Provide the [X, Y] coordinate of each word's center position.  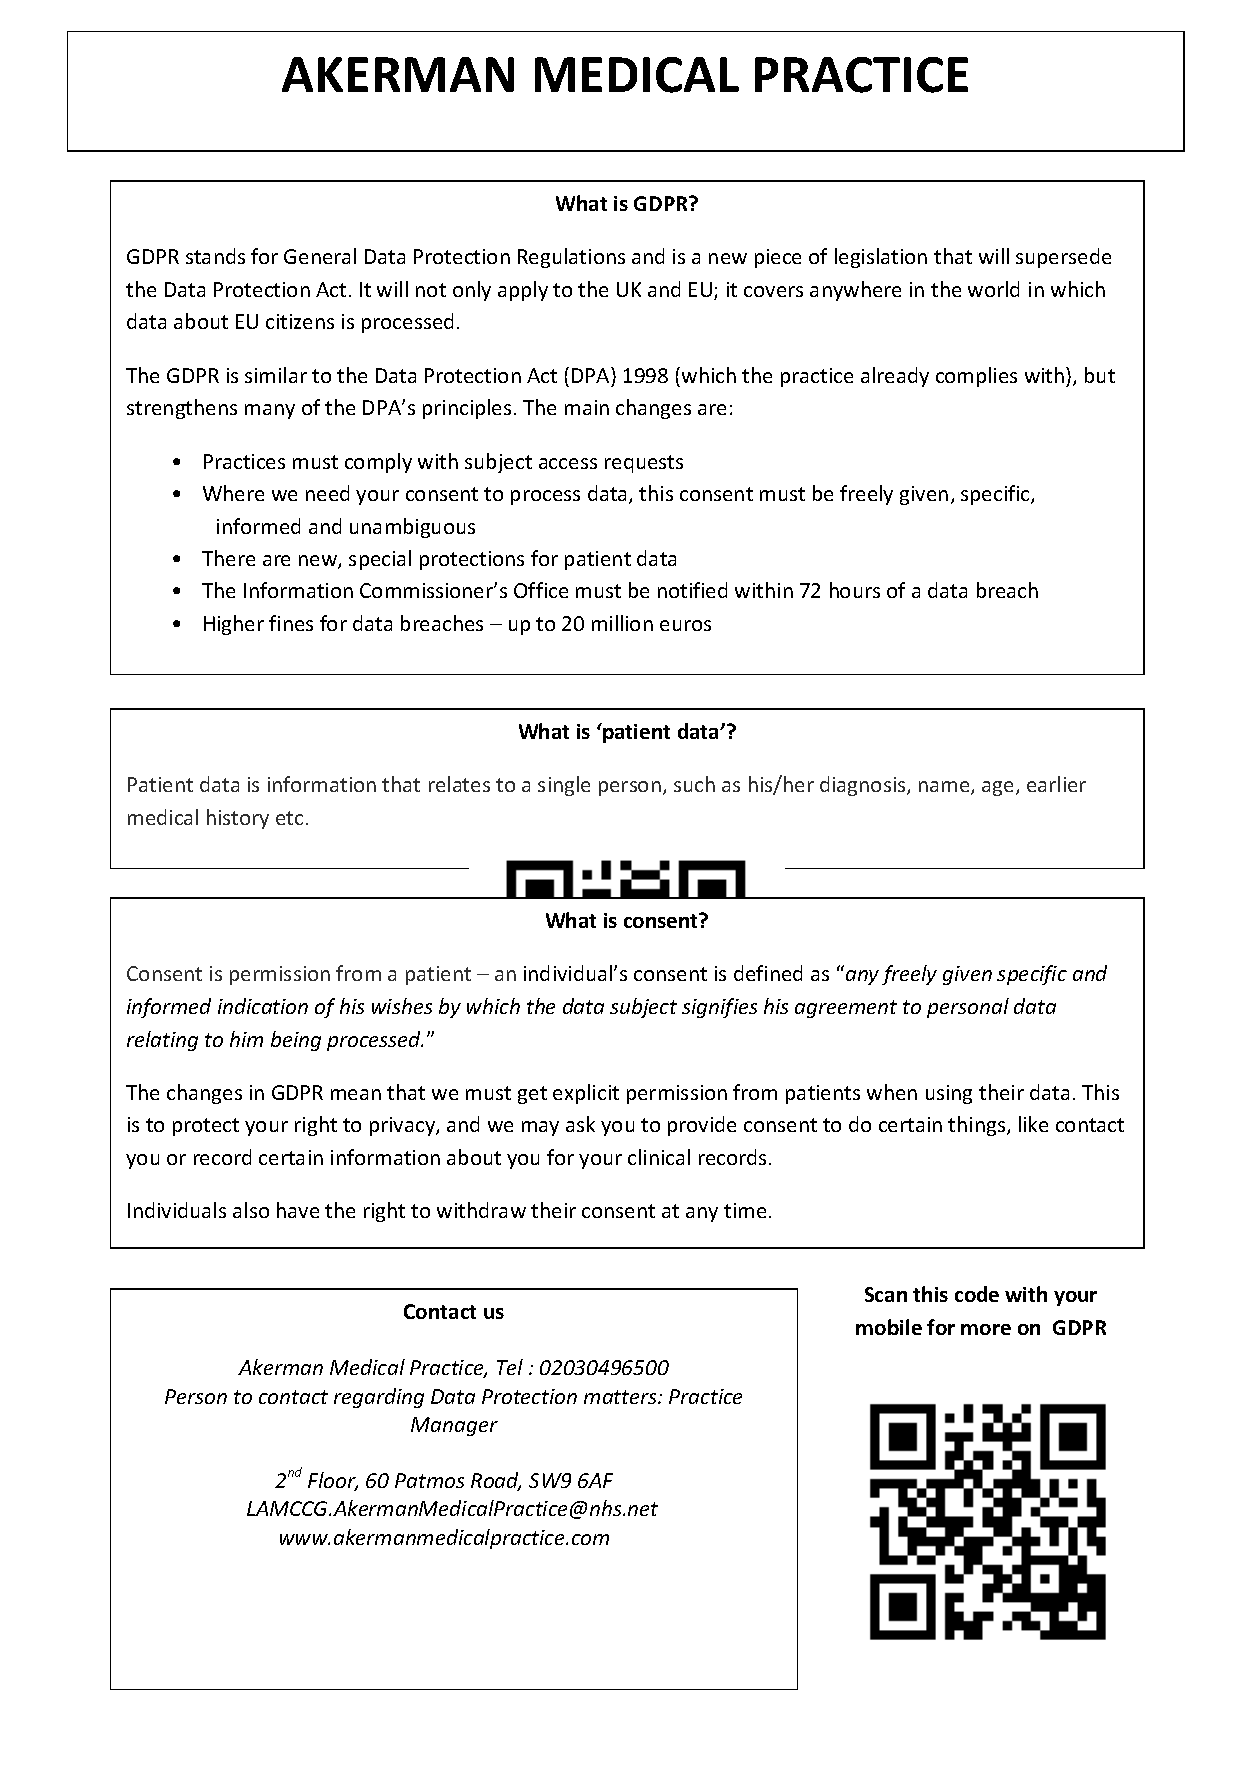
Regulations [571, 258]
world [993, 289]
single [564, 786]
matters [621, 1397]
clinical [659, 1157]
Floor [333, 1481]
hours [855, 590]
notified [692, 590]
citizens [300, 321]
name [945, 788]
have [298, 1210]
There [228, 558]
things [978, 1126]
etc [289, 818]
